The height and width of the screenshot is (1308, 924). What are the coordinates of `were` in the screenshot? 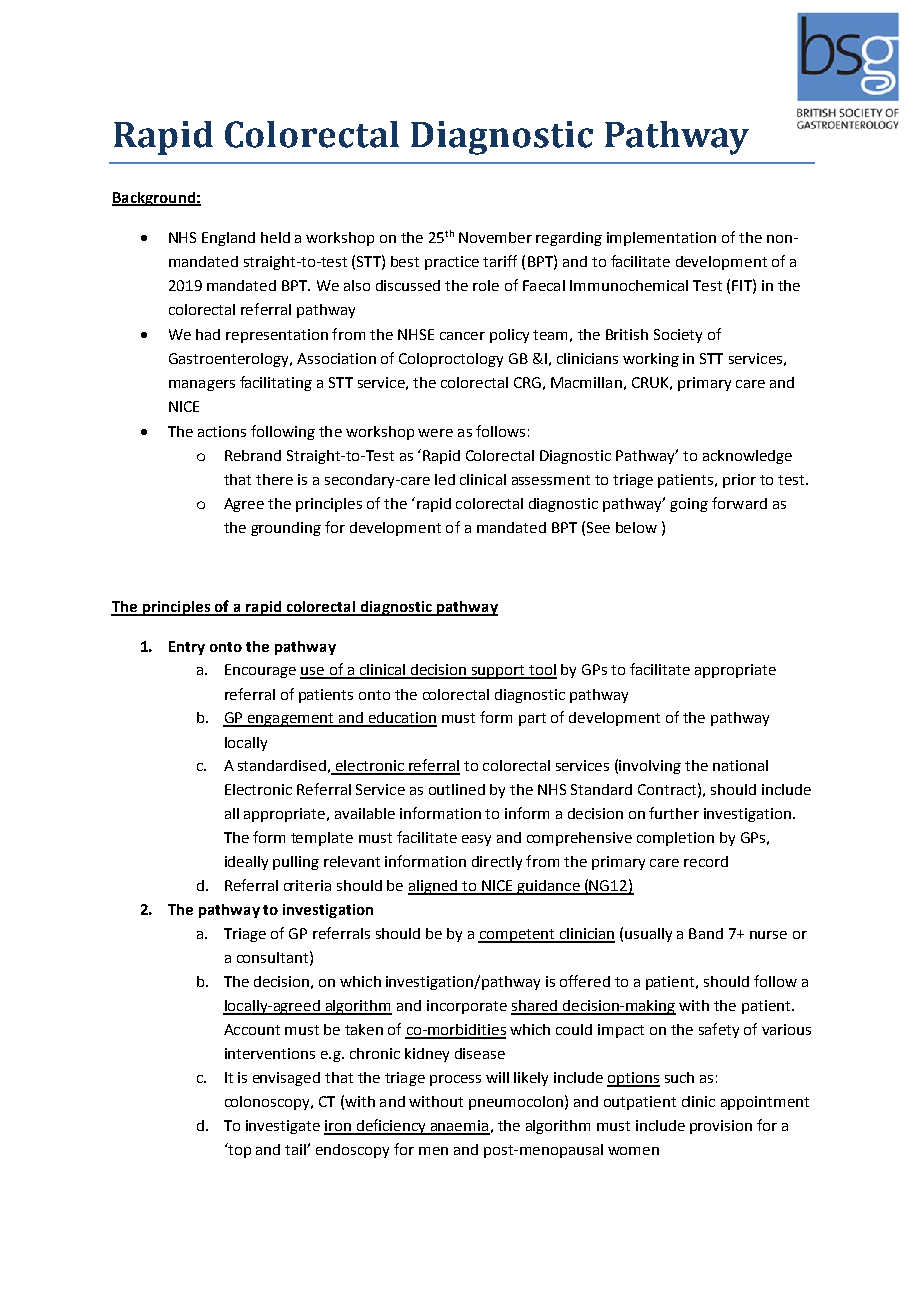 It's located at (435, 433).
